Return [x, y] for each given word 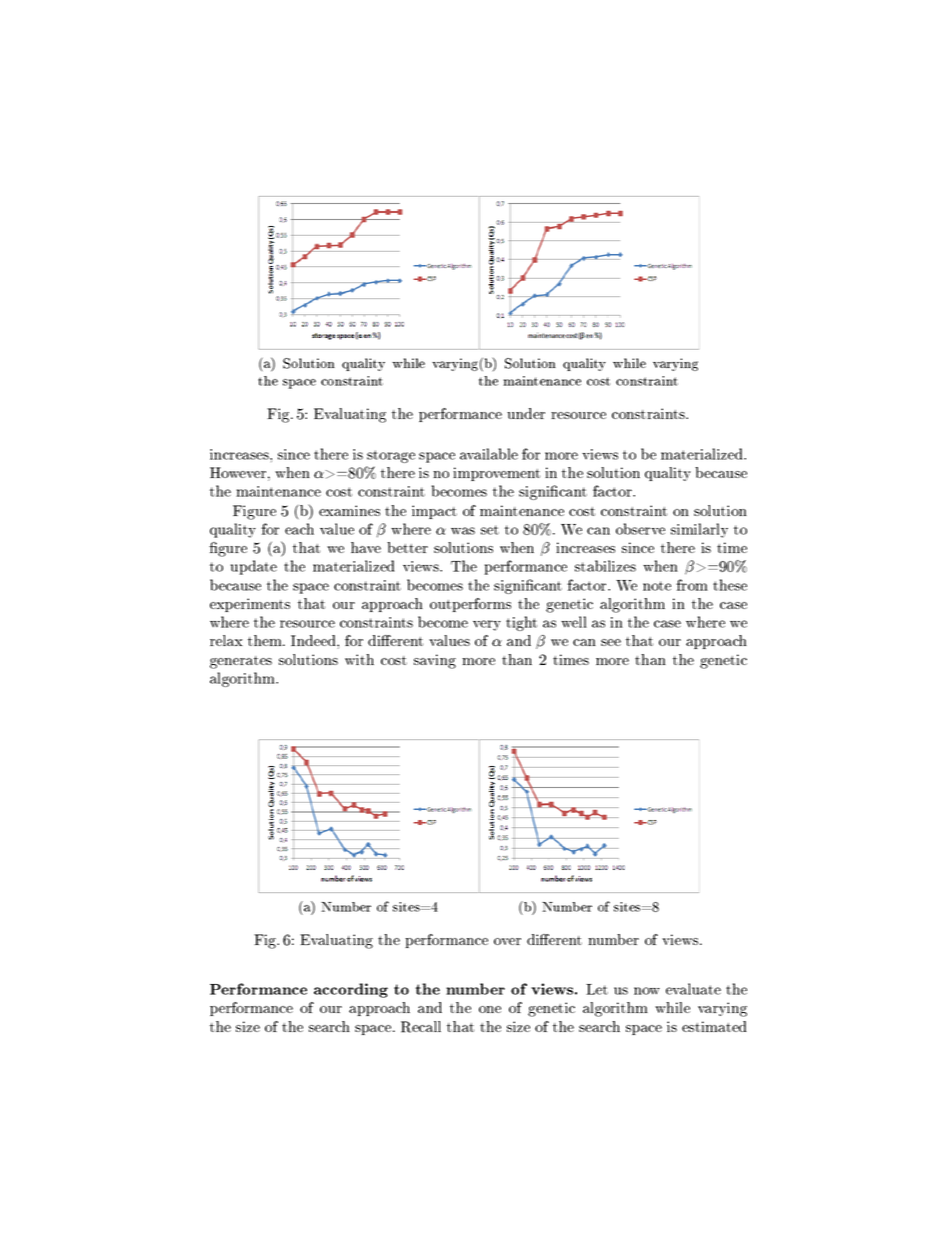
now [647, 991]
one [490, 1009]
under [526, 413]
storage [391, 456]
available [489, 454]
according [351, 990]
